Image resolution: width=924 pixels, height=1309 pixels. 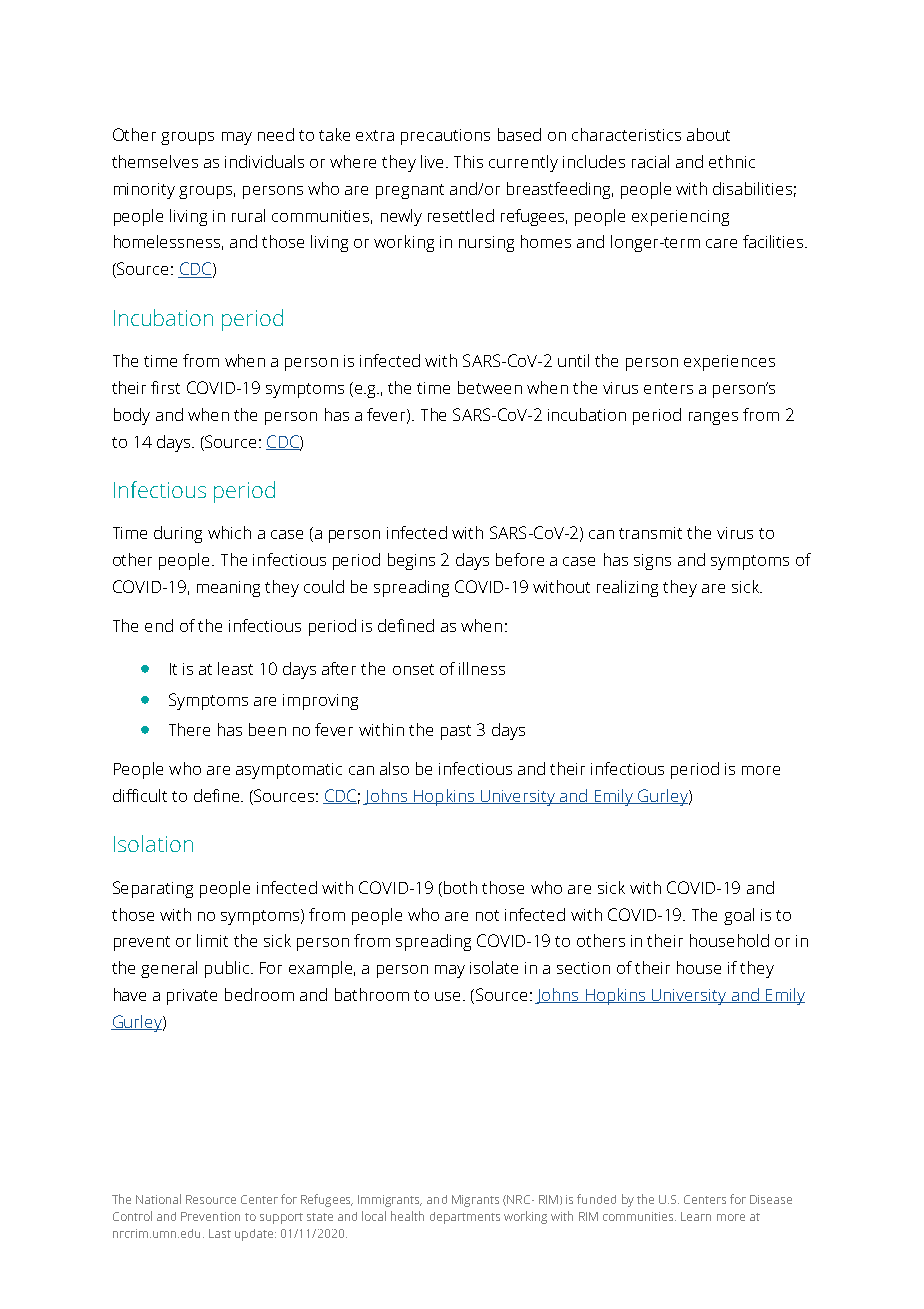 I want to click on ethnic, so click(x=732, y=161).
